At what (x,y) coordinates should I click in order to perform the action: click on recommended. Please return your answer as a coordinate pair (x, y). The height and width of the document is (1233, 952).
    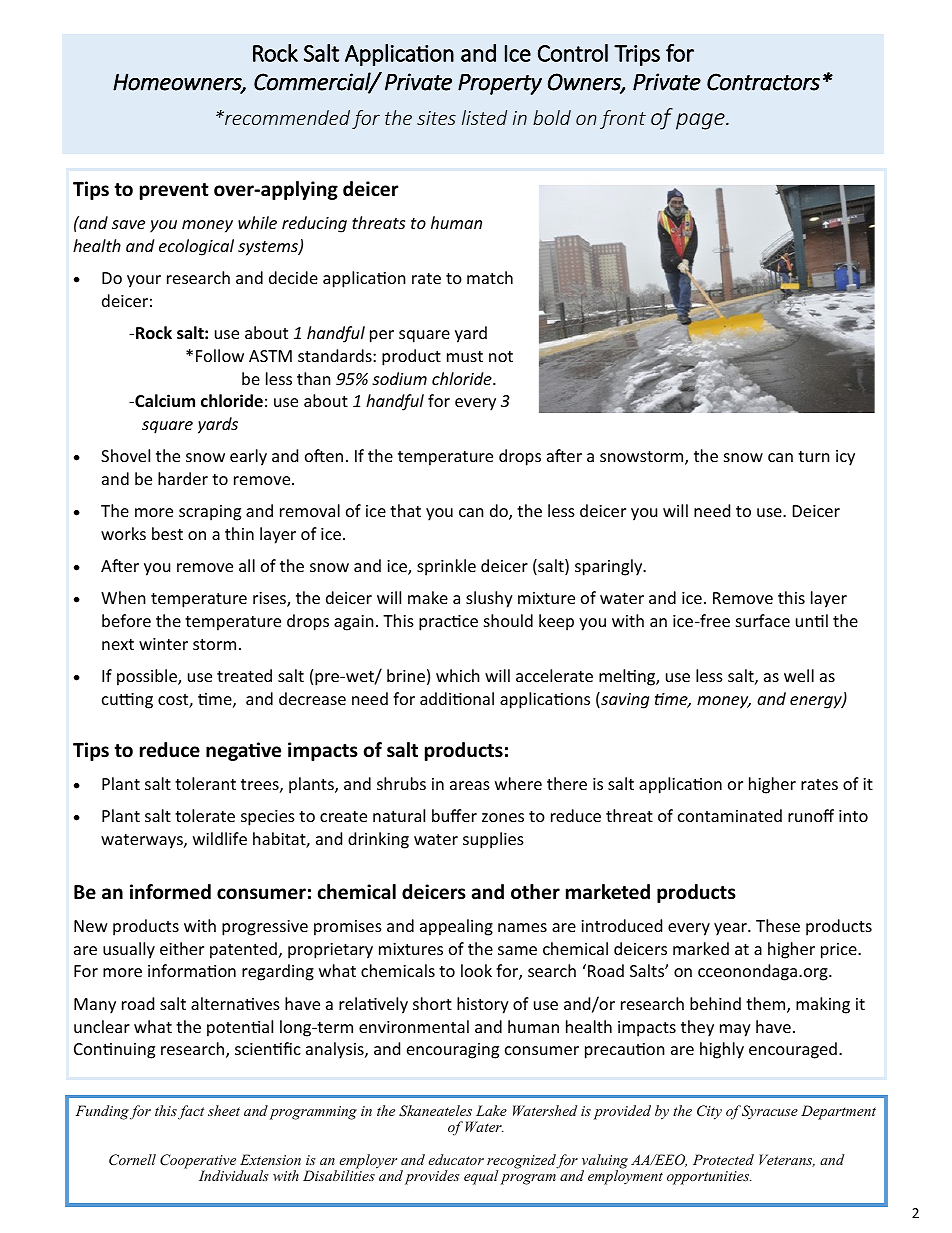
    Looking at the image, I should click on (286, 117).
